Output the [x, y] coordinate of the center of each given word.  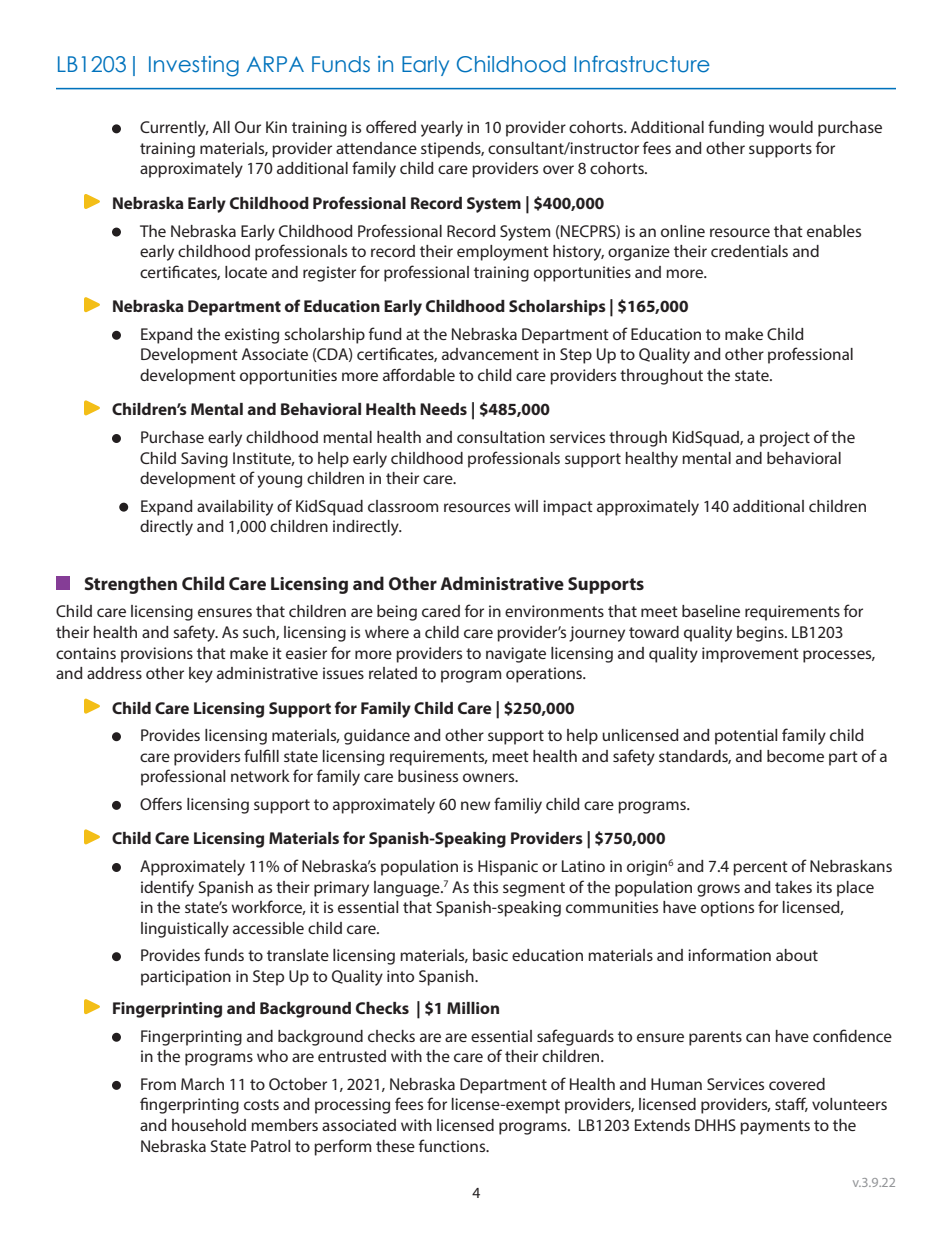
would [791, 127]
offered [391, 126]
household [209, 1125]
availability [235, 508]
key [201, 675]
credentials [749, 251]
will [526, 506]
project [785, 439]
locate [246, 272]
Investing [194, 66]
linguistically [185, 930]
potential [746, 737]
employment [503, 253]
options [727, 909]
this [485, 887]
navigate [516, 655]
